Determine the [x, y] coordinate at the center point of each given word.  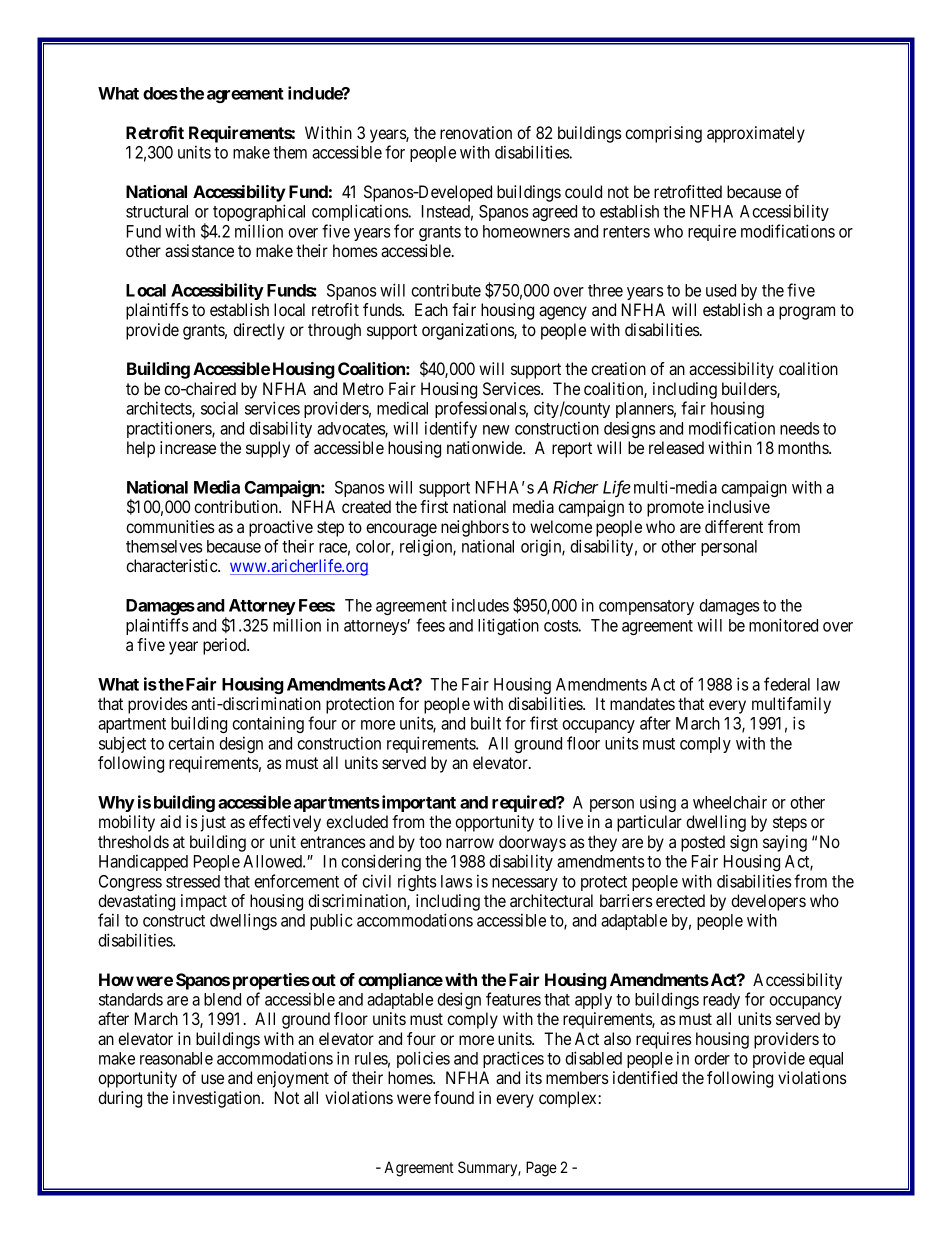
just [213, 823]
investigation [218, 1099]
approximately [756, 134]
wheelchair [730, 802]
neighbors [475, 528]
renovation [476, 132]
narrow [470, 843]
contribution [237, 506]
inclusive [739, 506]
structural [157, 211]
